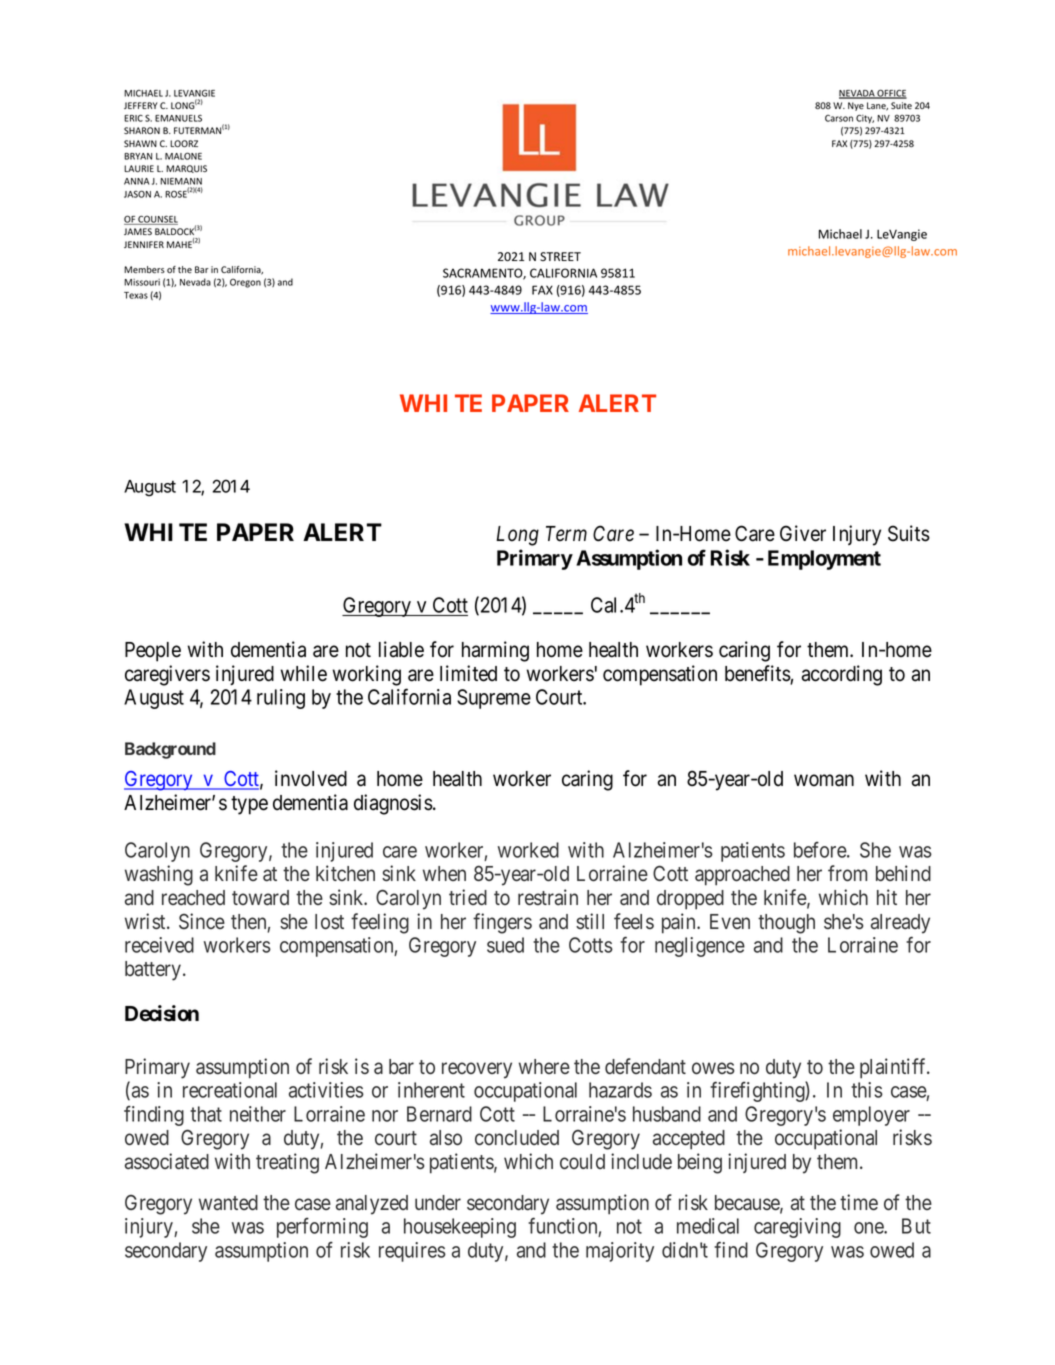 This page has height=1365, width=1055. I want to click on MALONE, so click(183, 156).
